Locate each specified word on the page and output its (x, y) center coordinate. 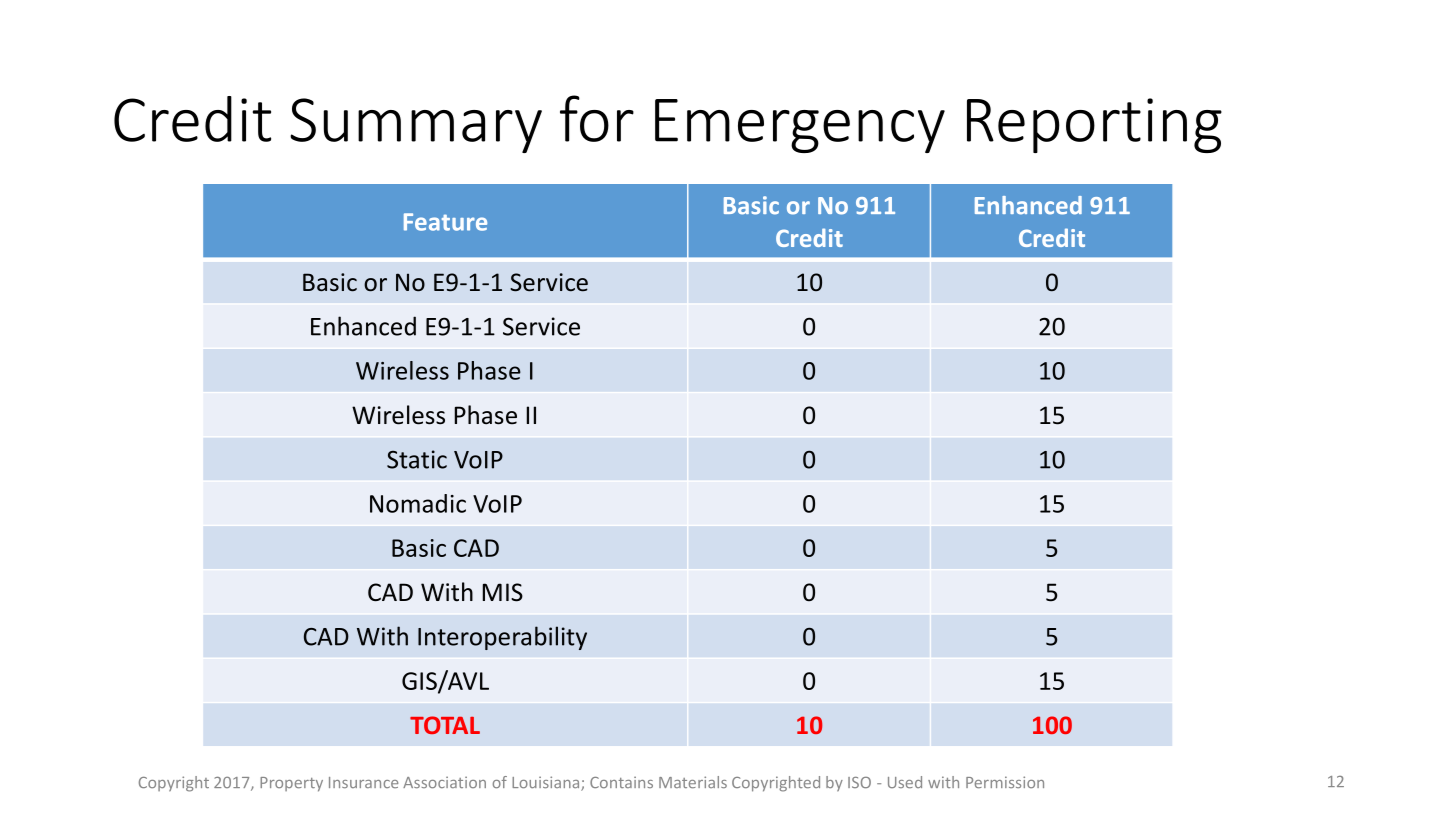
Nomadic (418, 503)
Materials (693, 782)
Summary (416, 125)
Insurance (363, 782)
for (597, 118)
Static (417, 459)
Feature (445, 222)
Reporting (1094, 125)
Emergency (800, 126)
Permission (1005, 782)
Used (905, 782)
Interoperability (502, 638)
